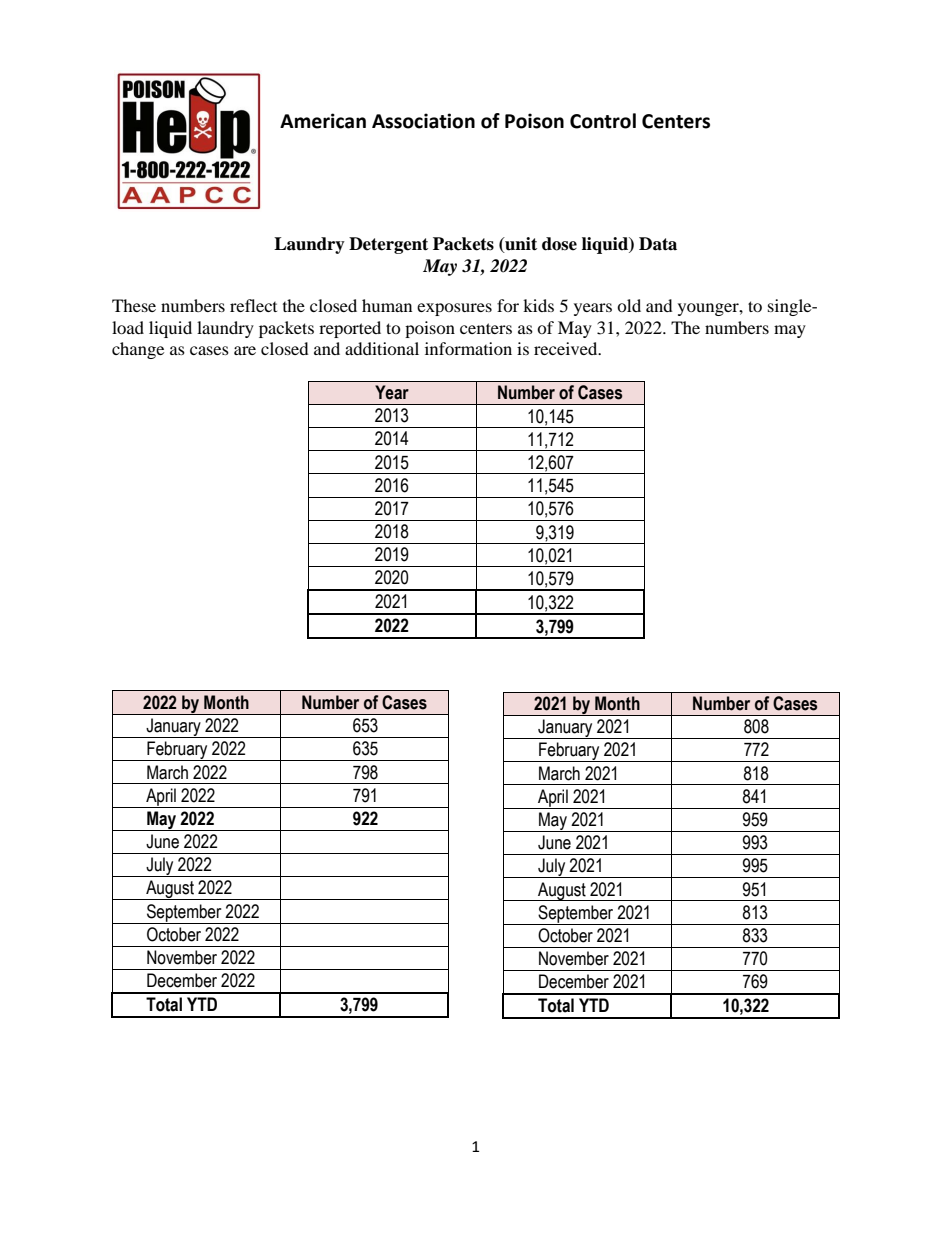  Describe the element at coordinates (323, 121) in the page. I see `American` at that location.
